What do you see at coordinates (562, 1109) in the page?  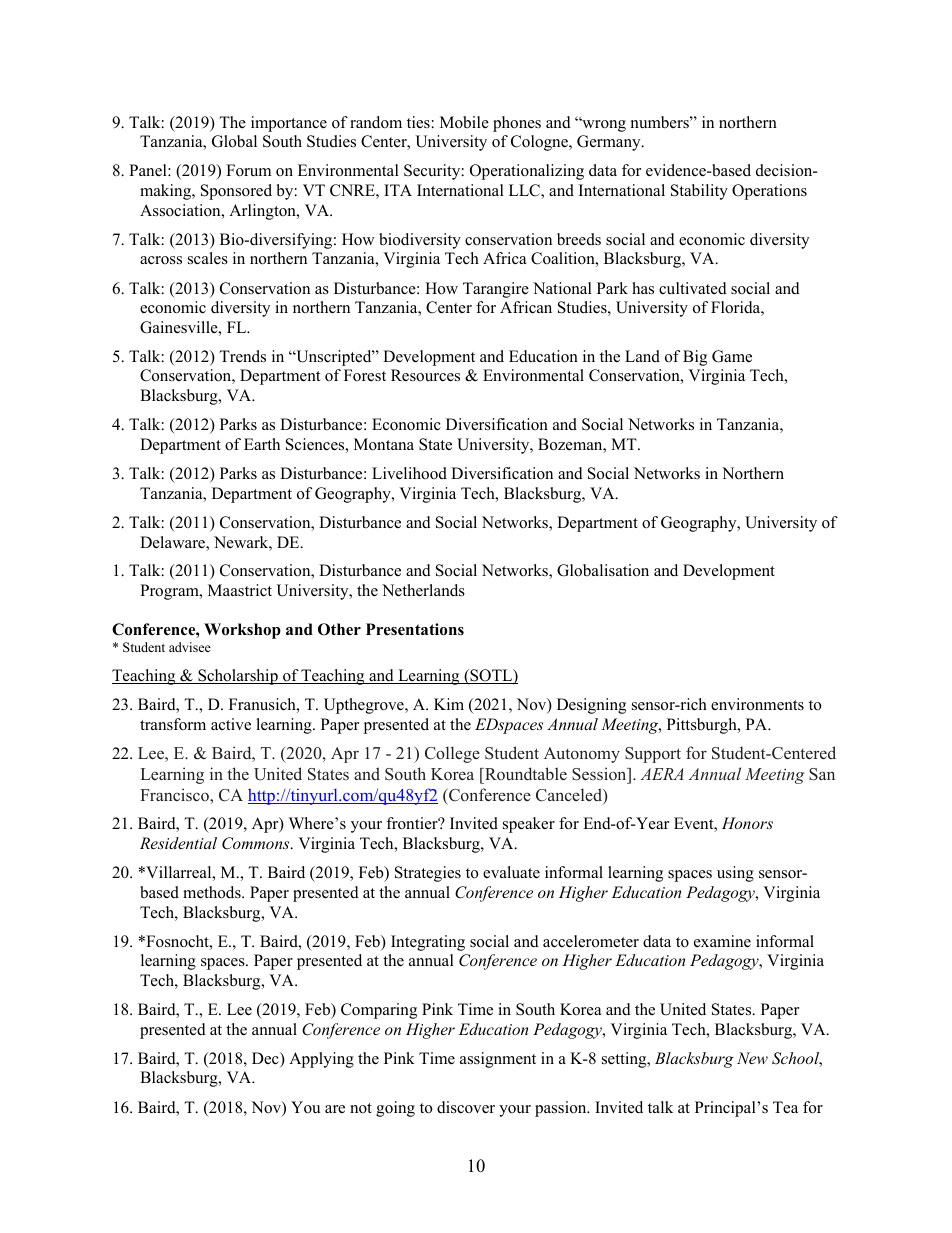 I see `passion` at bounding box center [562, 1109].
